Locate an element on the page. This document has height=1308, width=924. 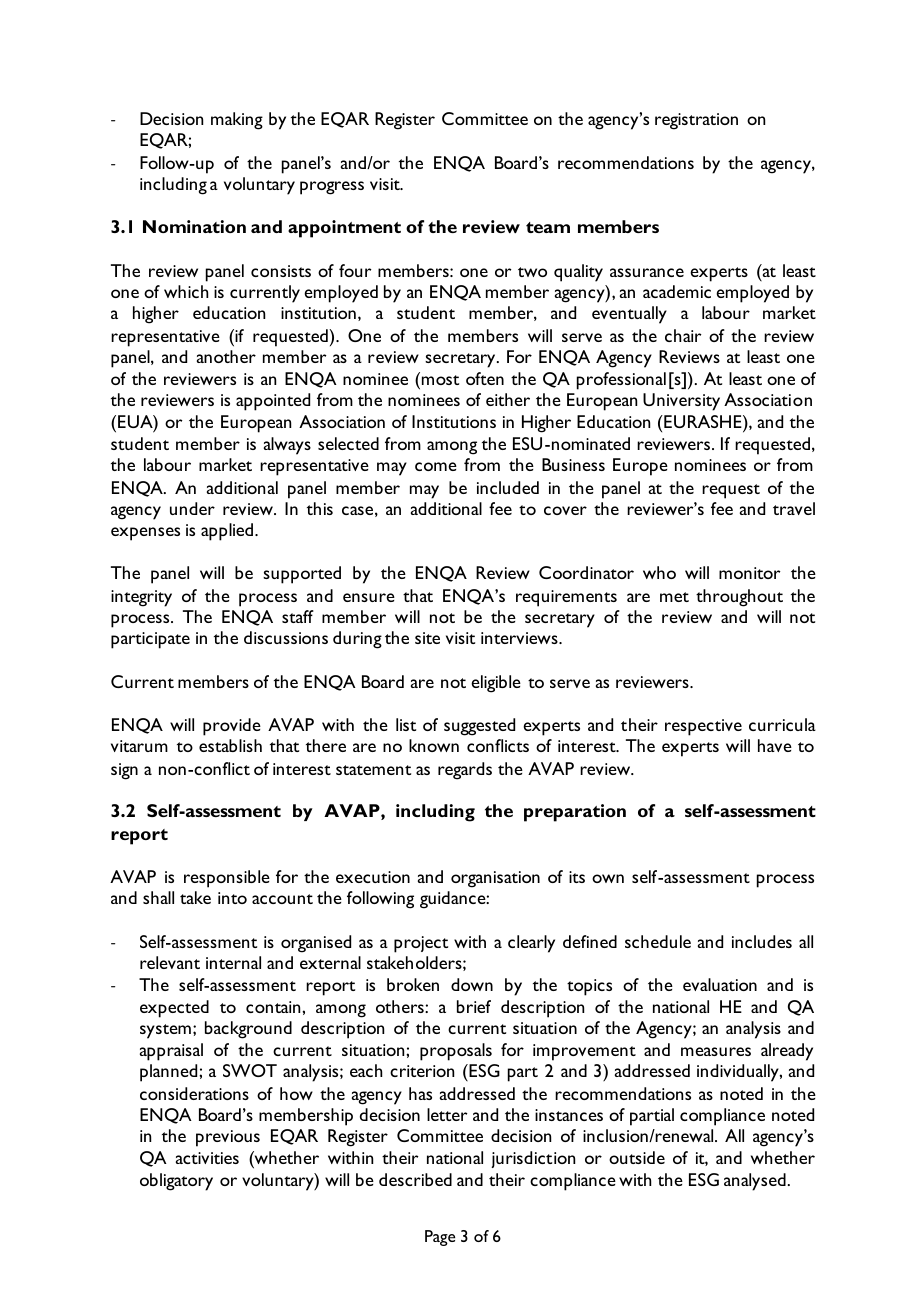
Page is located at coordinates (440, 1238).
